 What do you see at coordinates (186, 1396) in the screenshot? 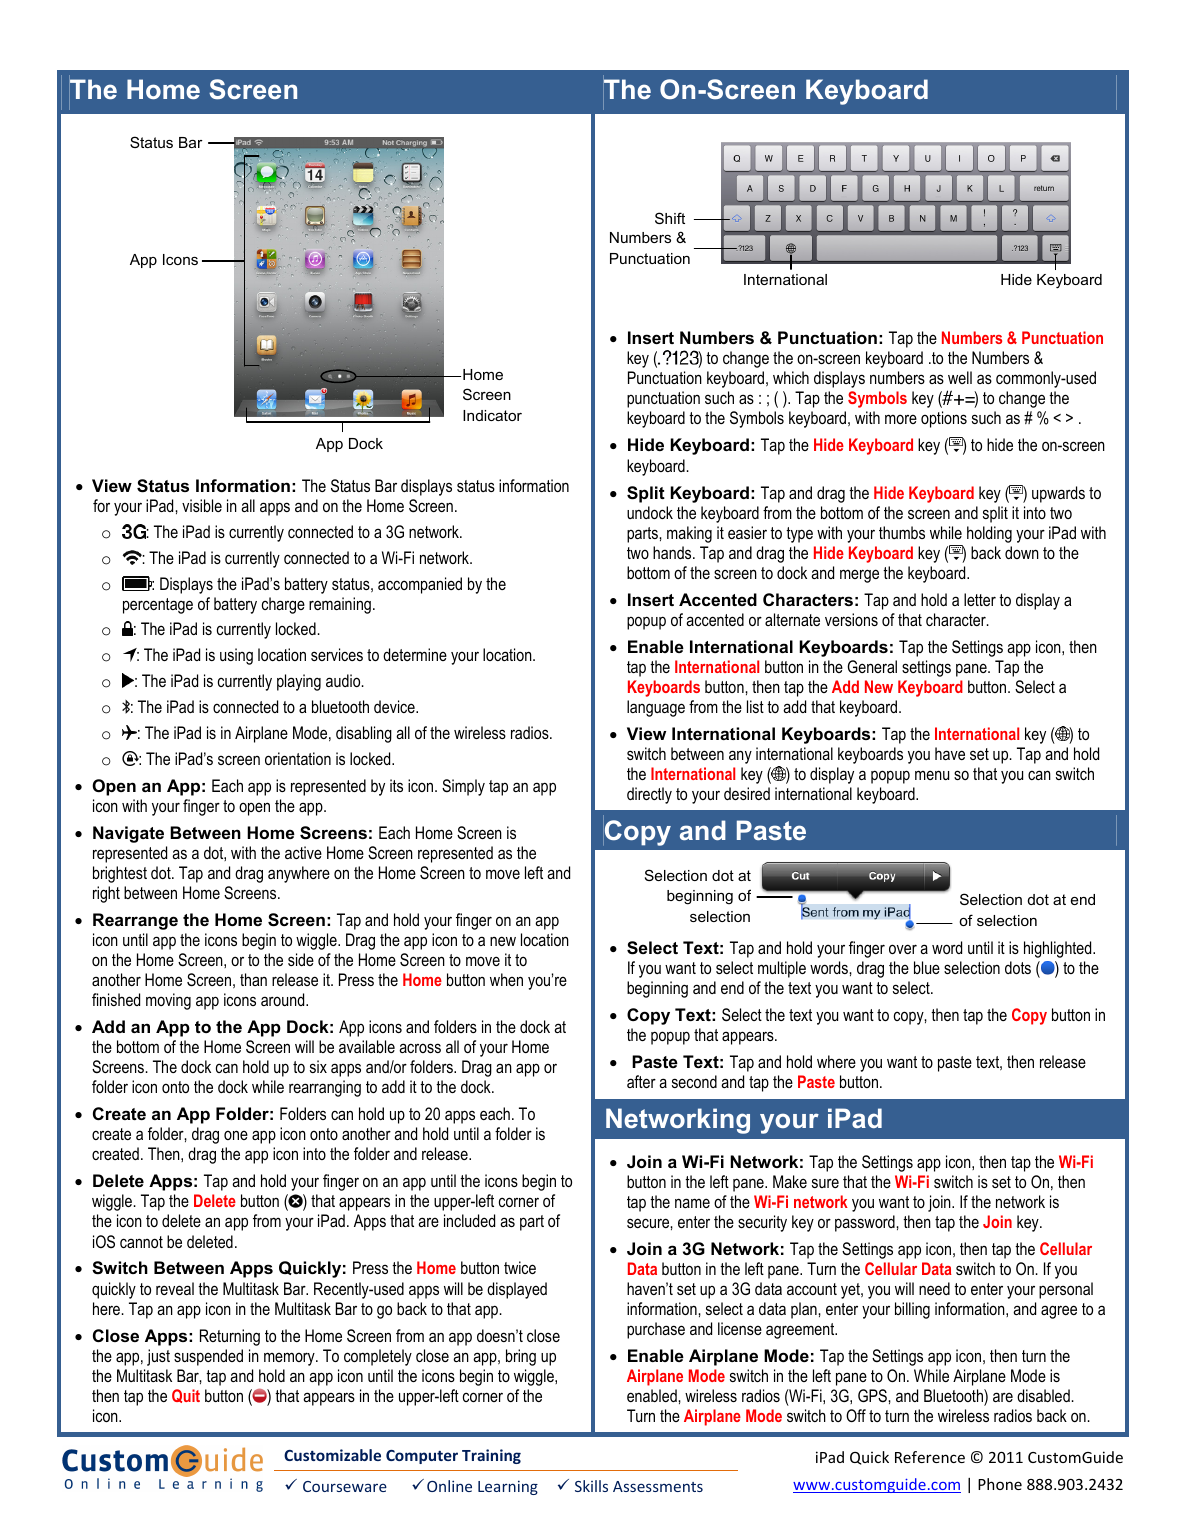
I see `Quit` at bounding box center [186, 1396].
